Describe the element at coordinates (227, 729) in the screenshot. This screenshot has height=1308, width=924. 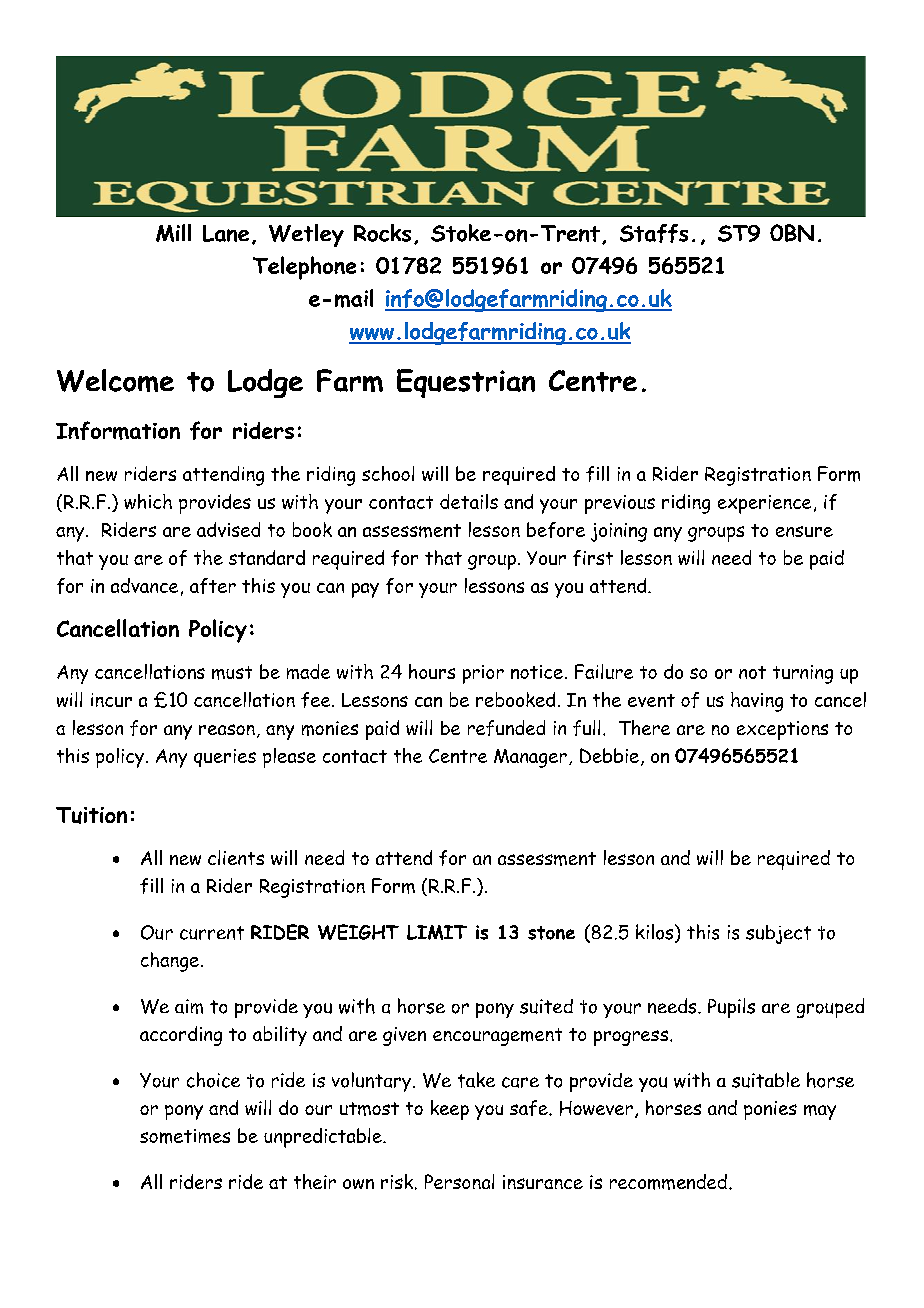
I see `reason` at that location.
